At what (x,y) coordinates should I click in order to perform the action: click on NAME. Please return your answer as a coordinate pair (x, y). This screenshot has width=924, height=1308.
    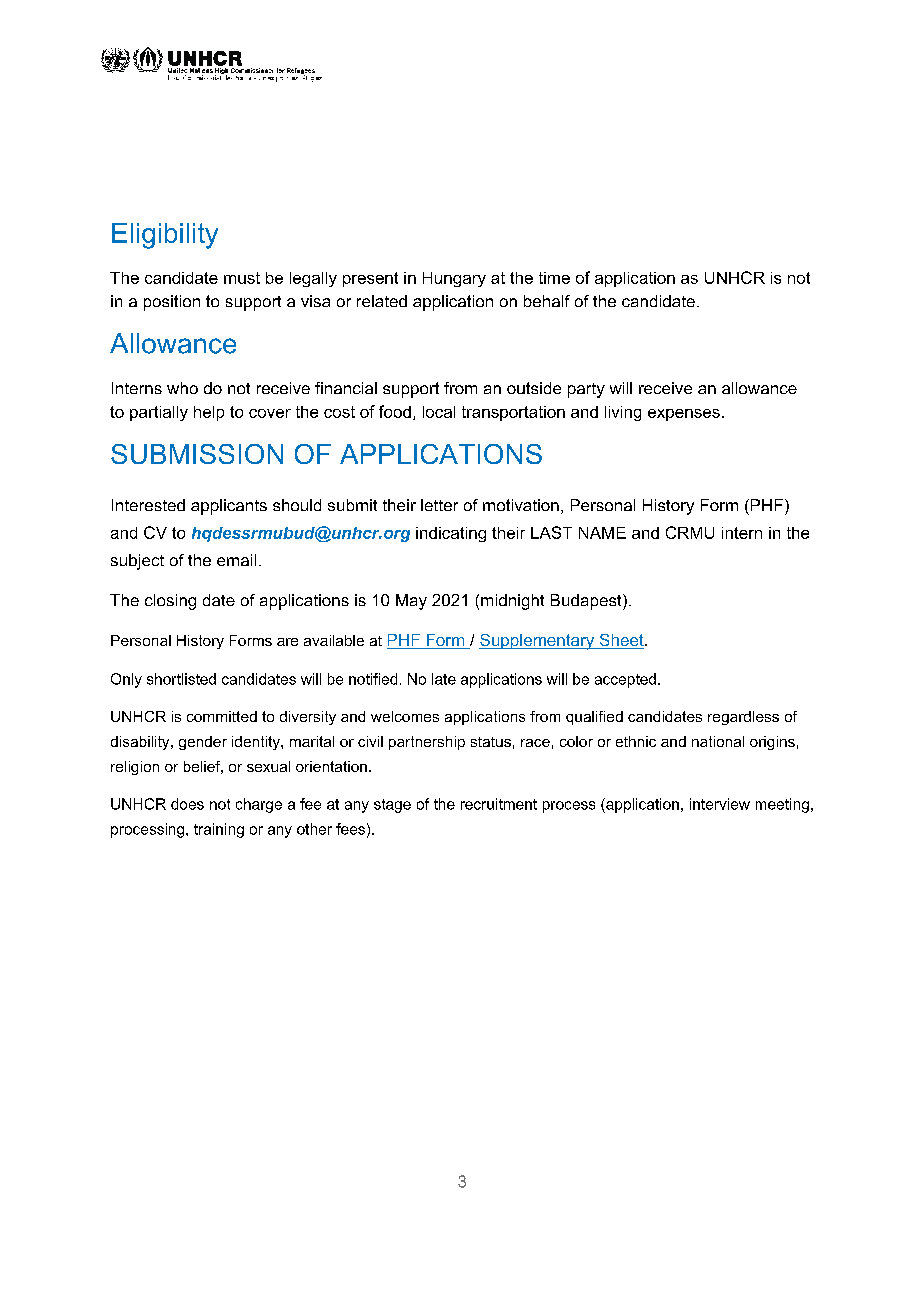
    Looking at the image, I should click on (602, 533).
